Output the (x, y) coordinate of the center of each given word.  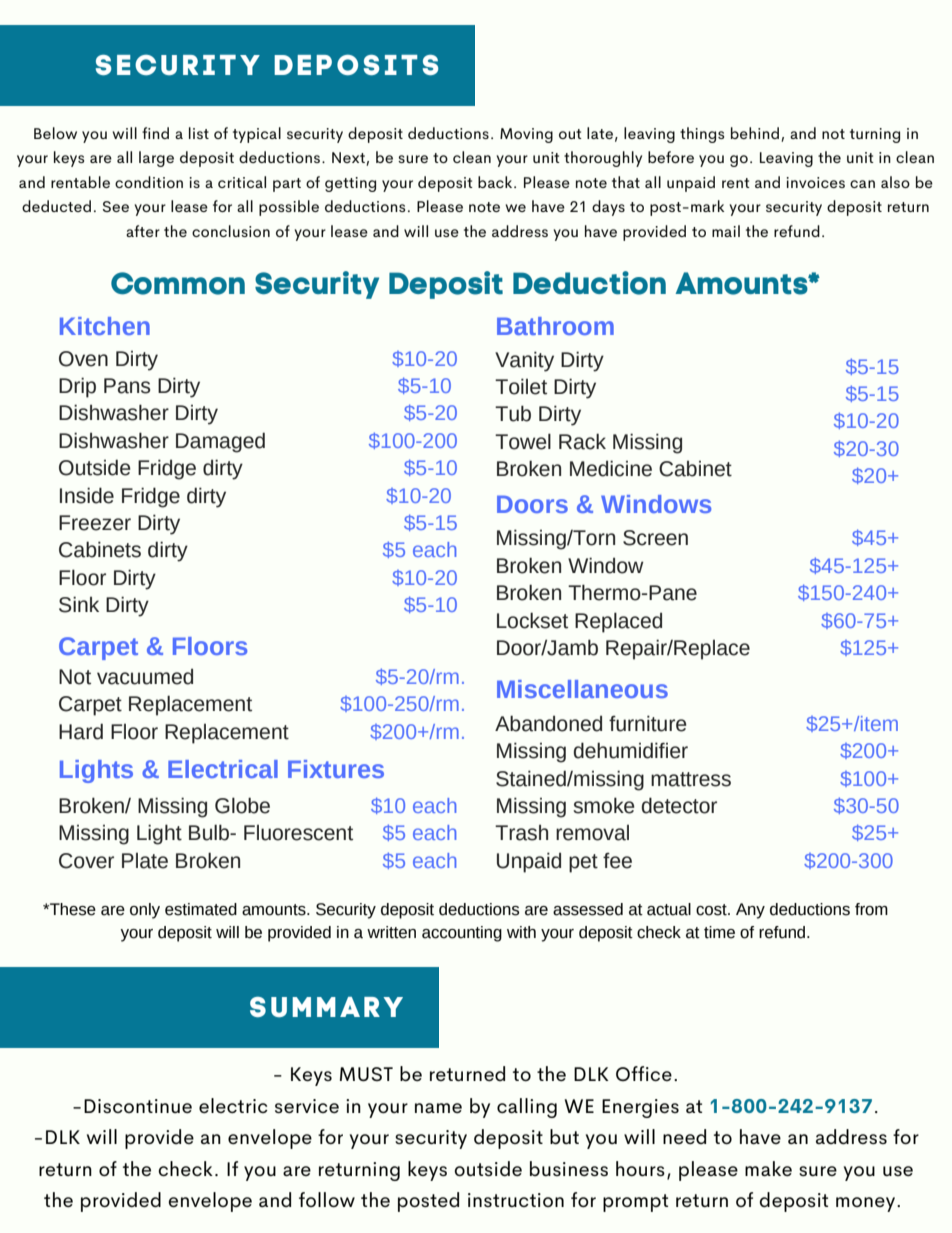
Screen (655, 538)
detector (679, 805)
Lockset (532, 620)
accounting (462, 934)
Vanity (524, 361)
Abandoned (548, 723)
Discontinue (138, 1106)
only (145, 911)
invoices (815, 182)
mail (726, 231)
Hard (81, 731)
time (719, 932)
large (156, 159)
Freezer (95, 523)
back (496, 182)
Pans (127, 386)
